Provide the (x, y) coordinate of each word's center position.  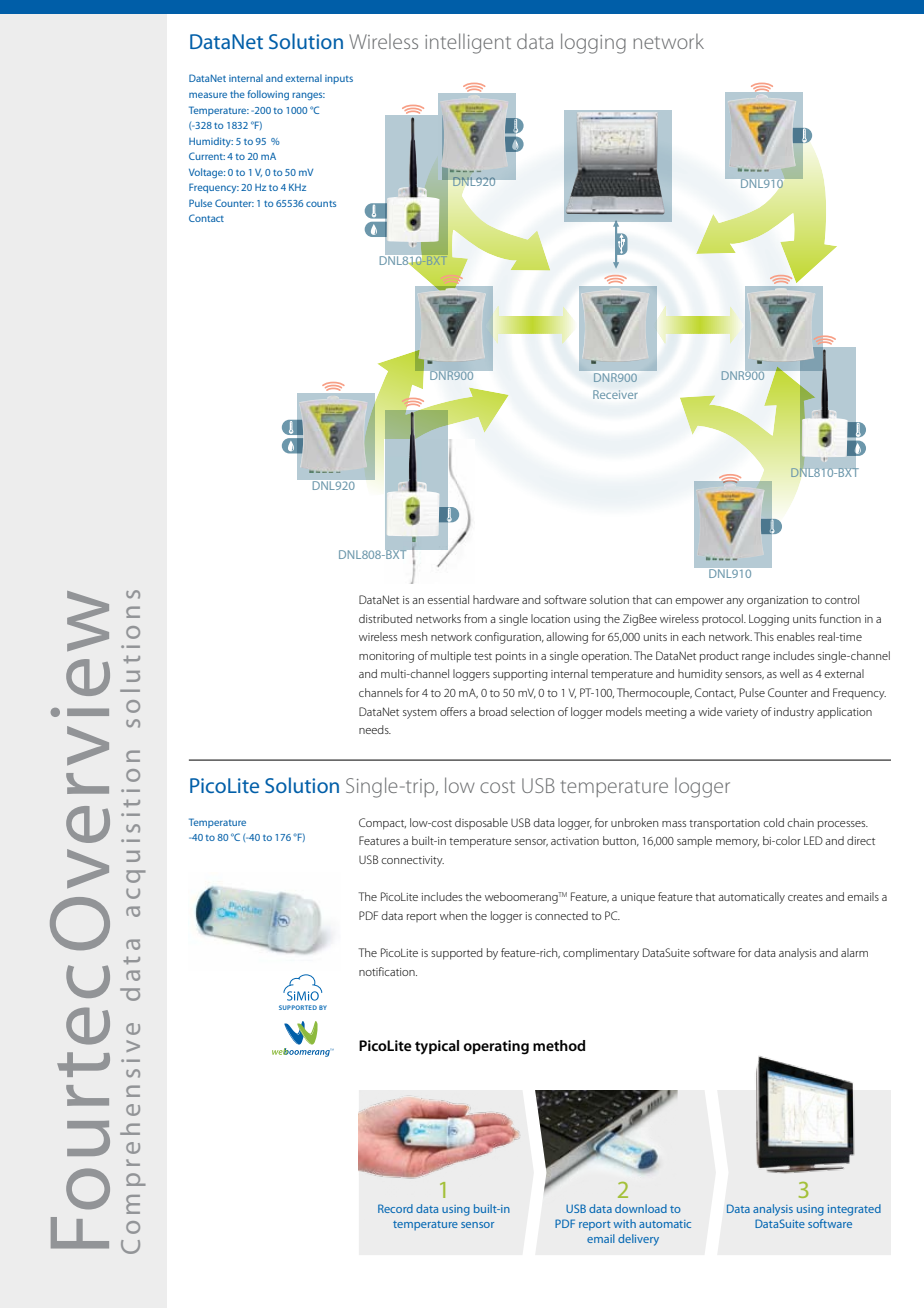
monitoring (386, 657)
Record (395, 1208)
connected (561, 915)
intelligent (468, 43)
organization (777, 601)
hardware (496, 599)
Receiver (615, 394)
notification (388, 971)
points (511, 657)
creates (805, 897)
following (268, 95)
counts (321, 203)
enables (796, 636)
